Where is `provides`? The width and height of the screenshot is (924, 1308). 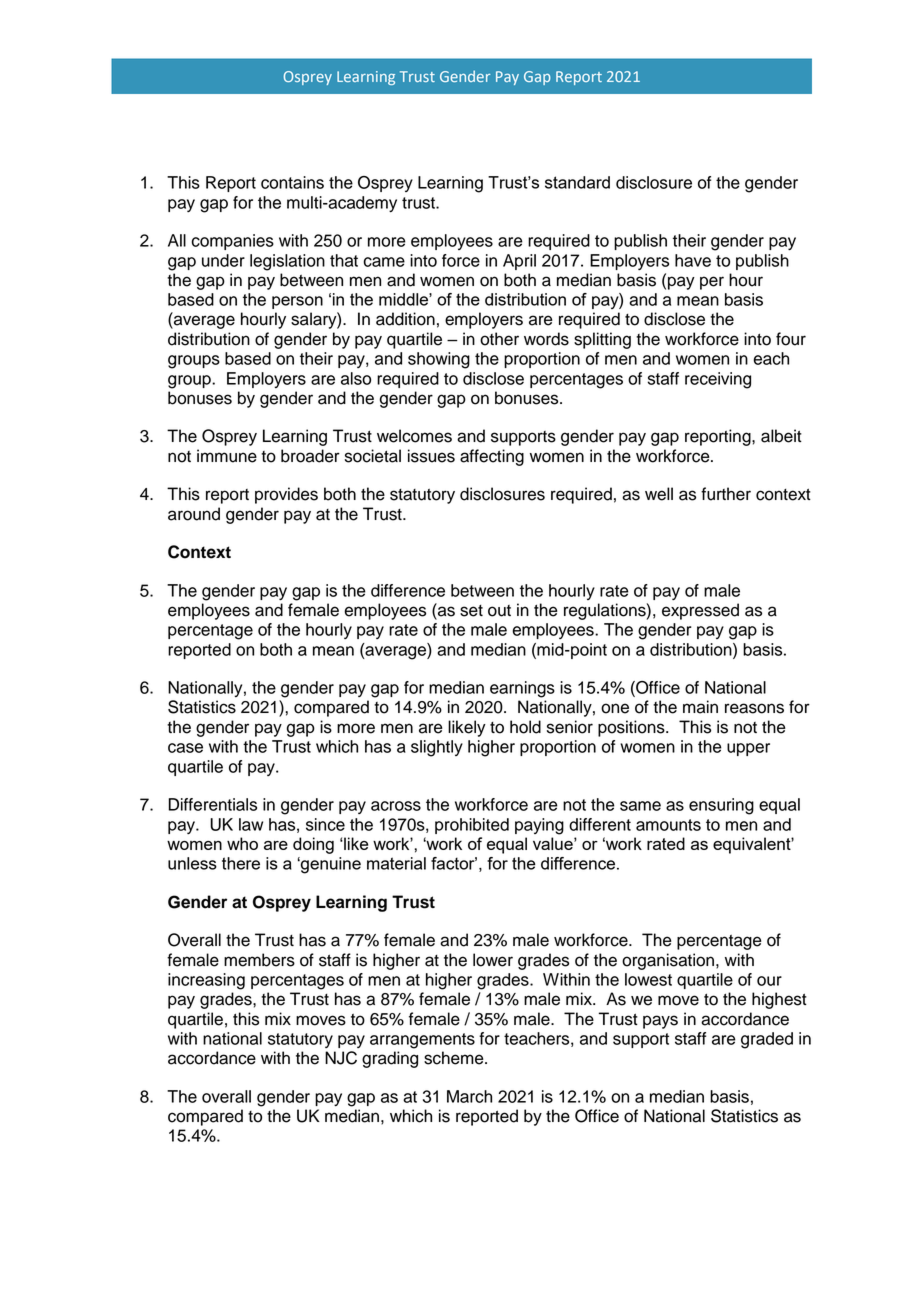 provides is located at coordinates (286, 495).
